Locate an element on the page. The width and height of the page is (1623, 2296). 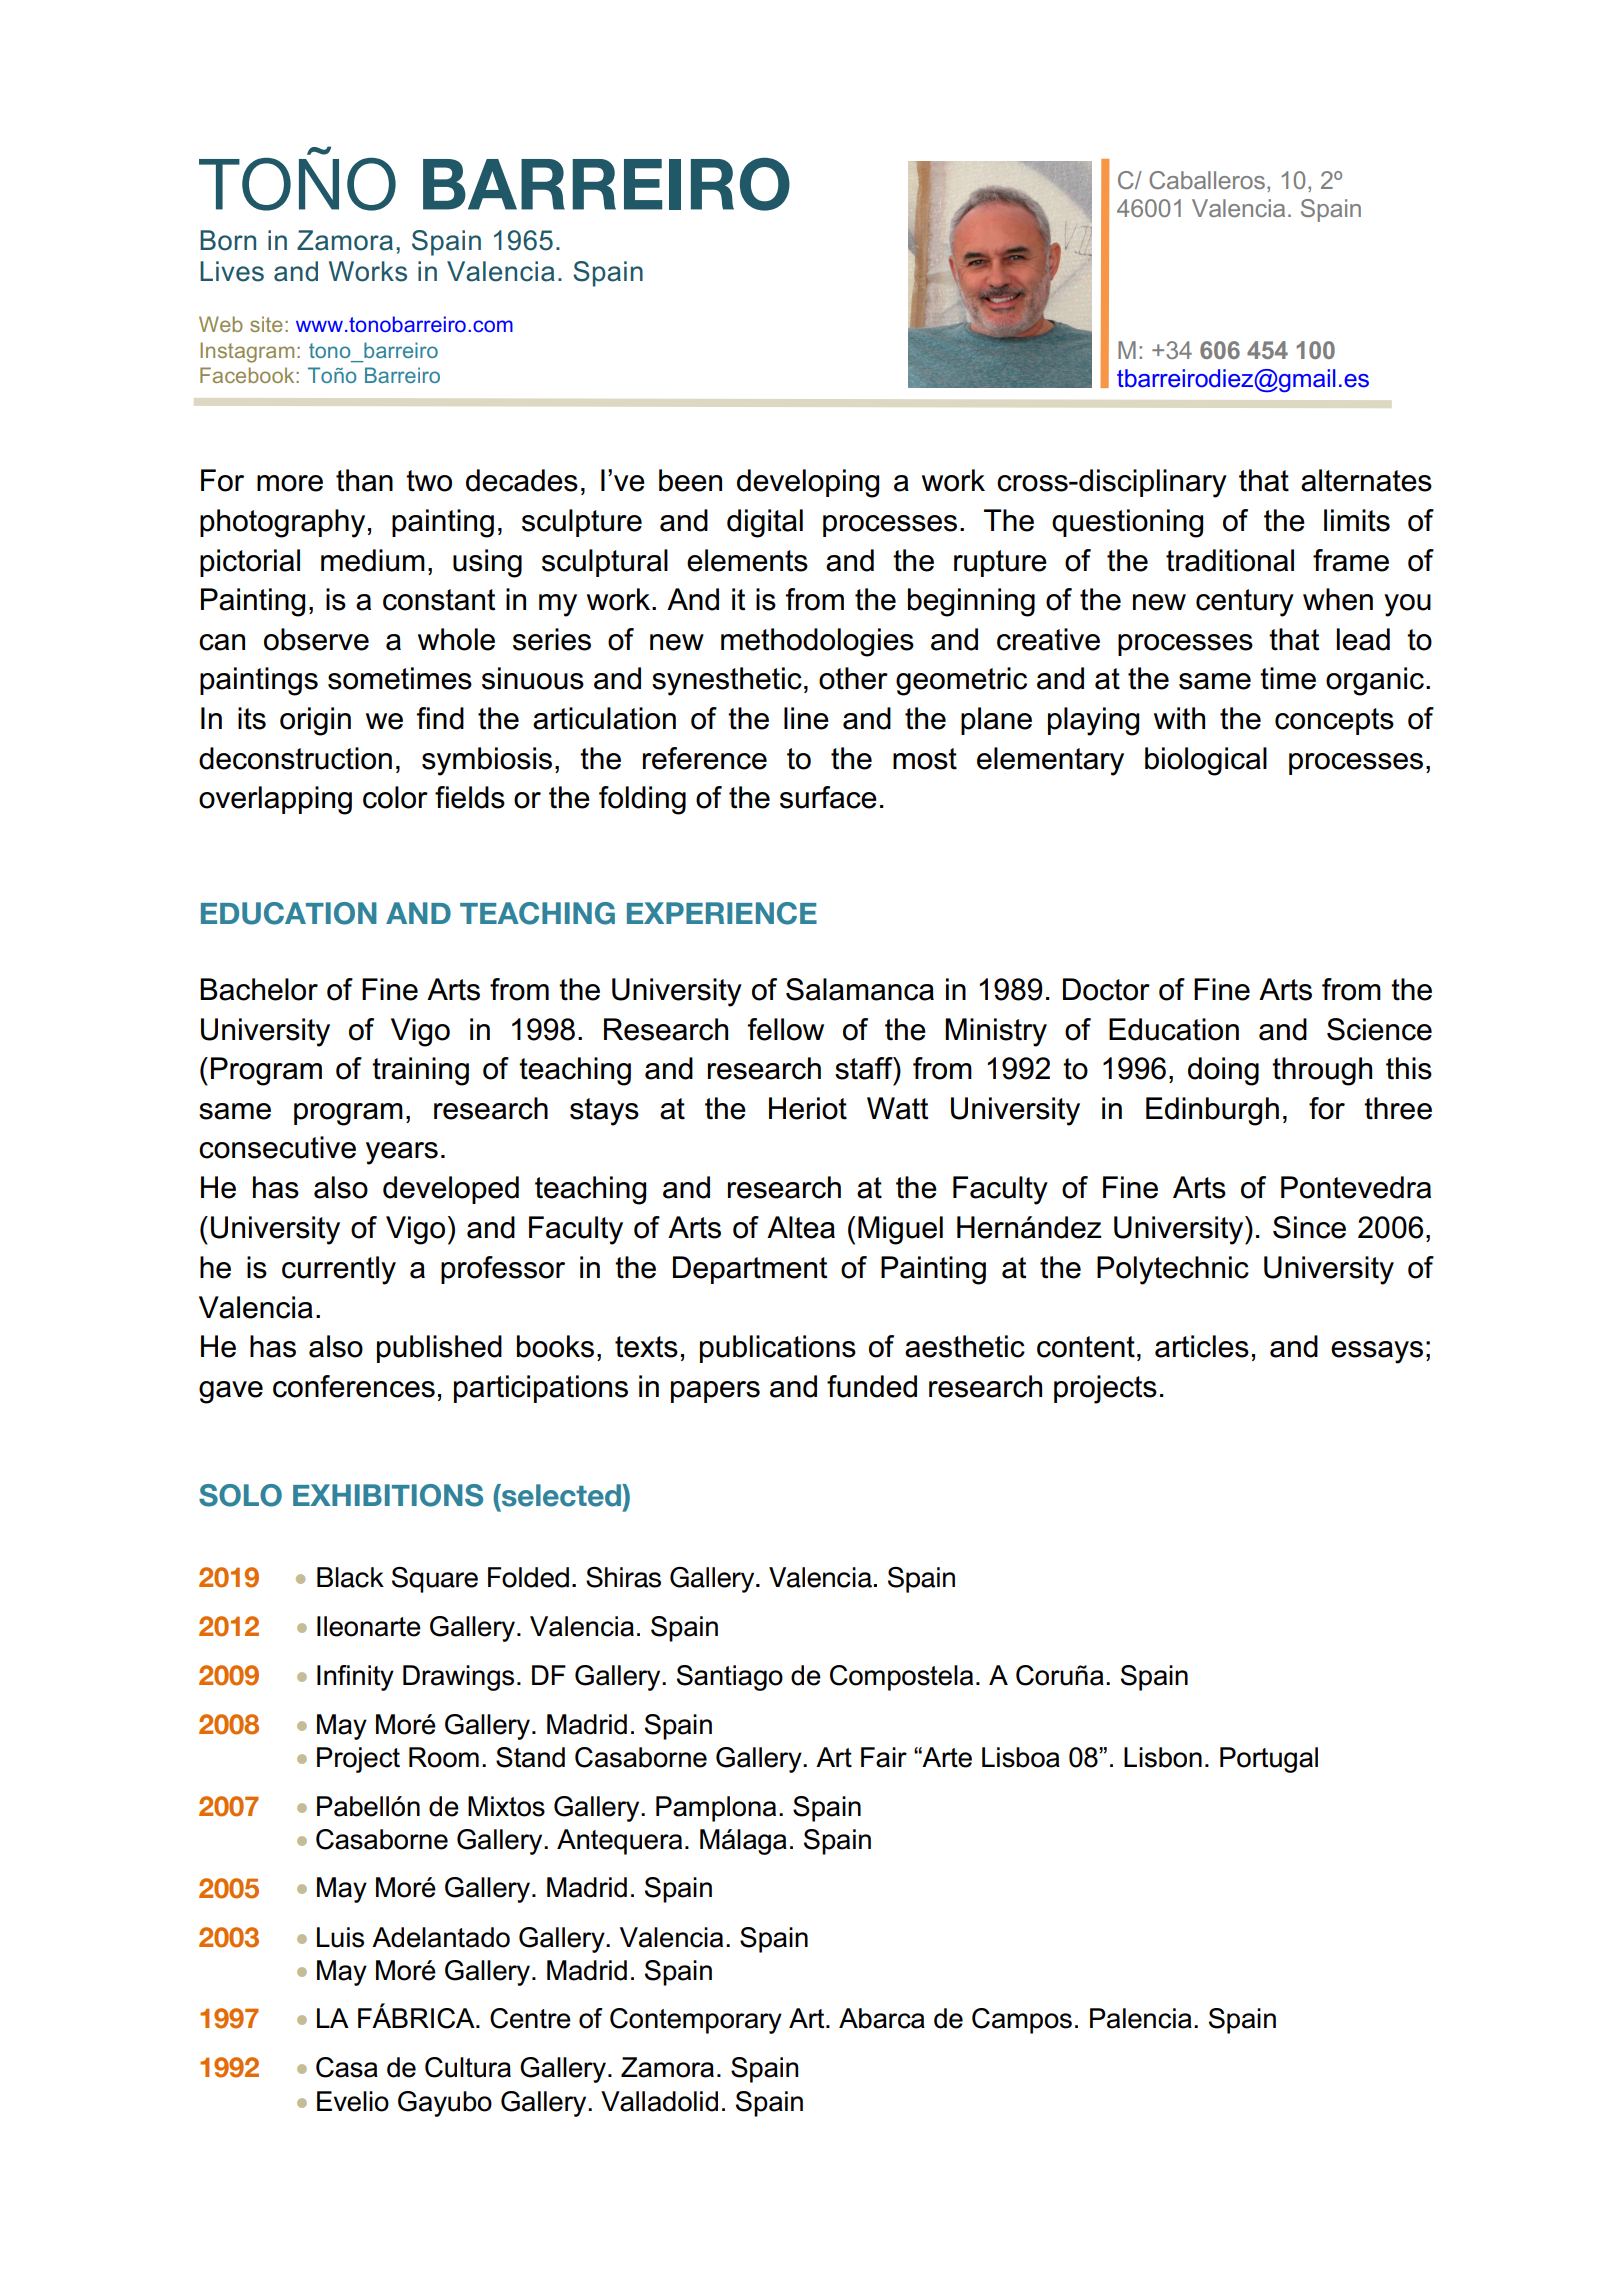
Luis is located at coordinates (340, 1937).
